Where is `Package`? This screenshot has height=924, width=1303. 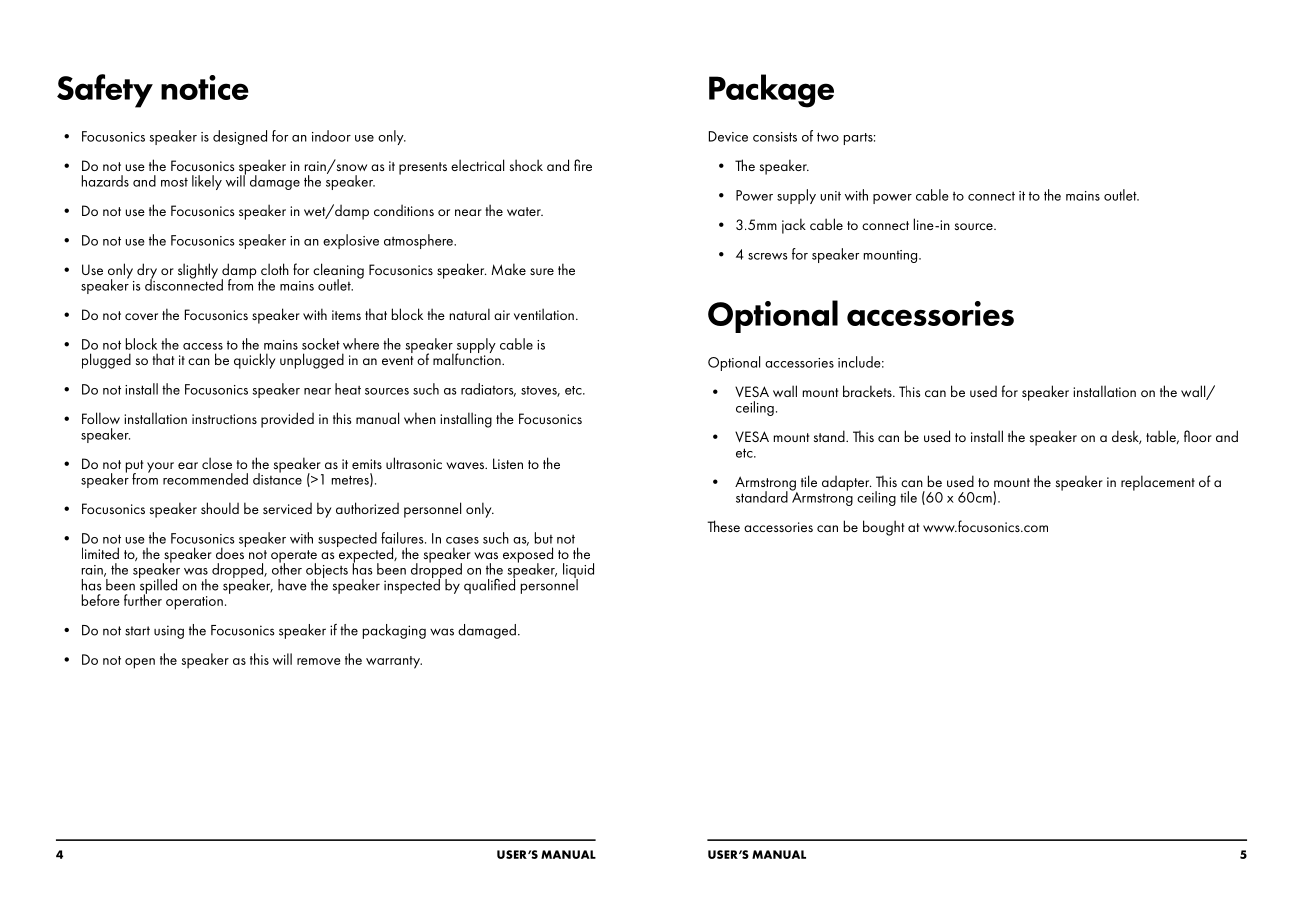
Package is located at coordinates (771, 91).
